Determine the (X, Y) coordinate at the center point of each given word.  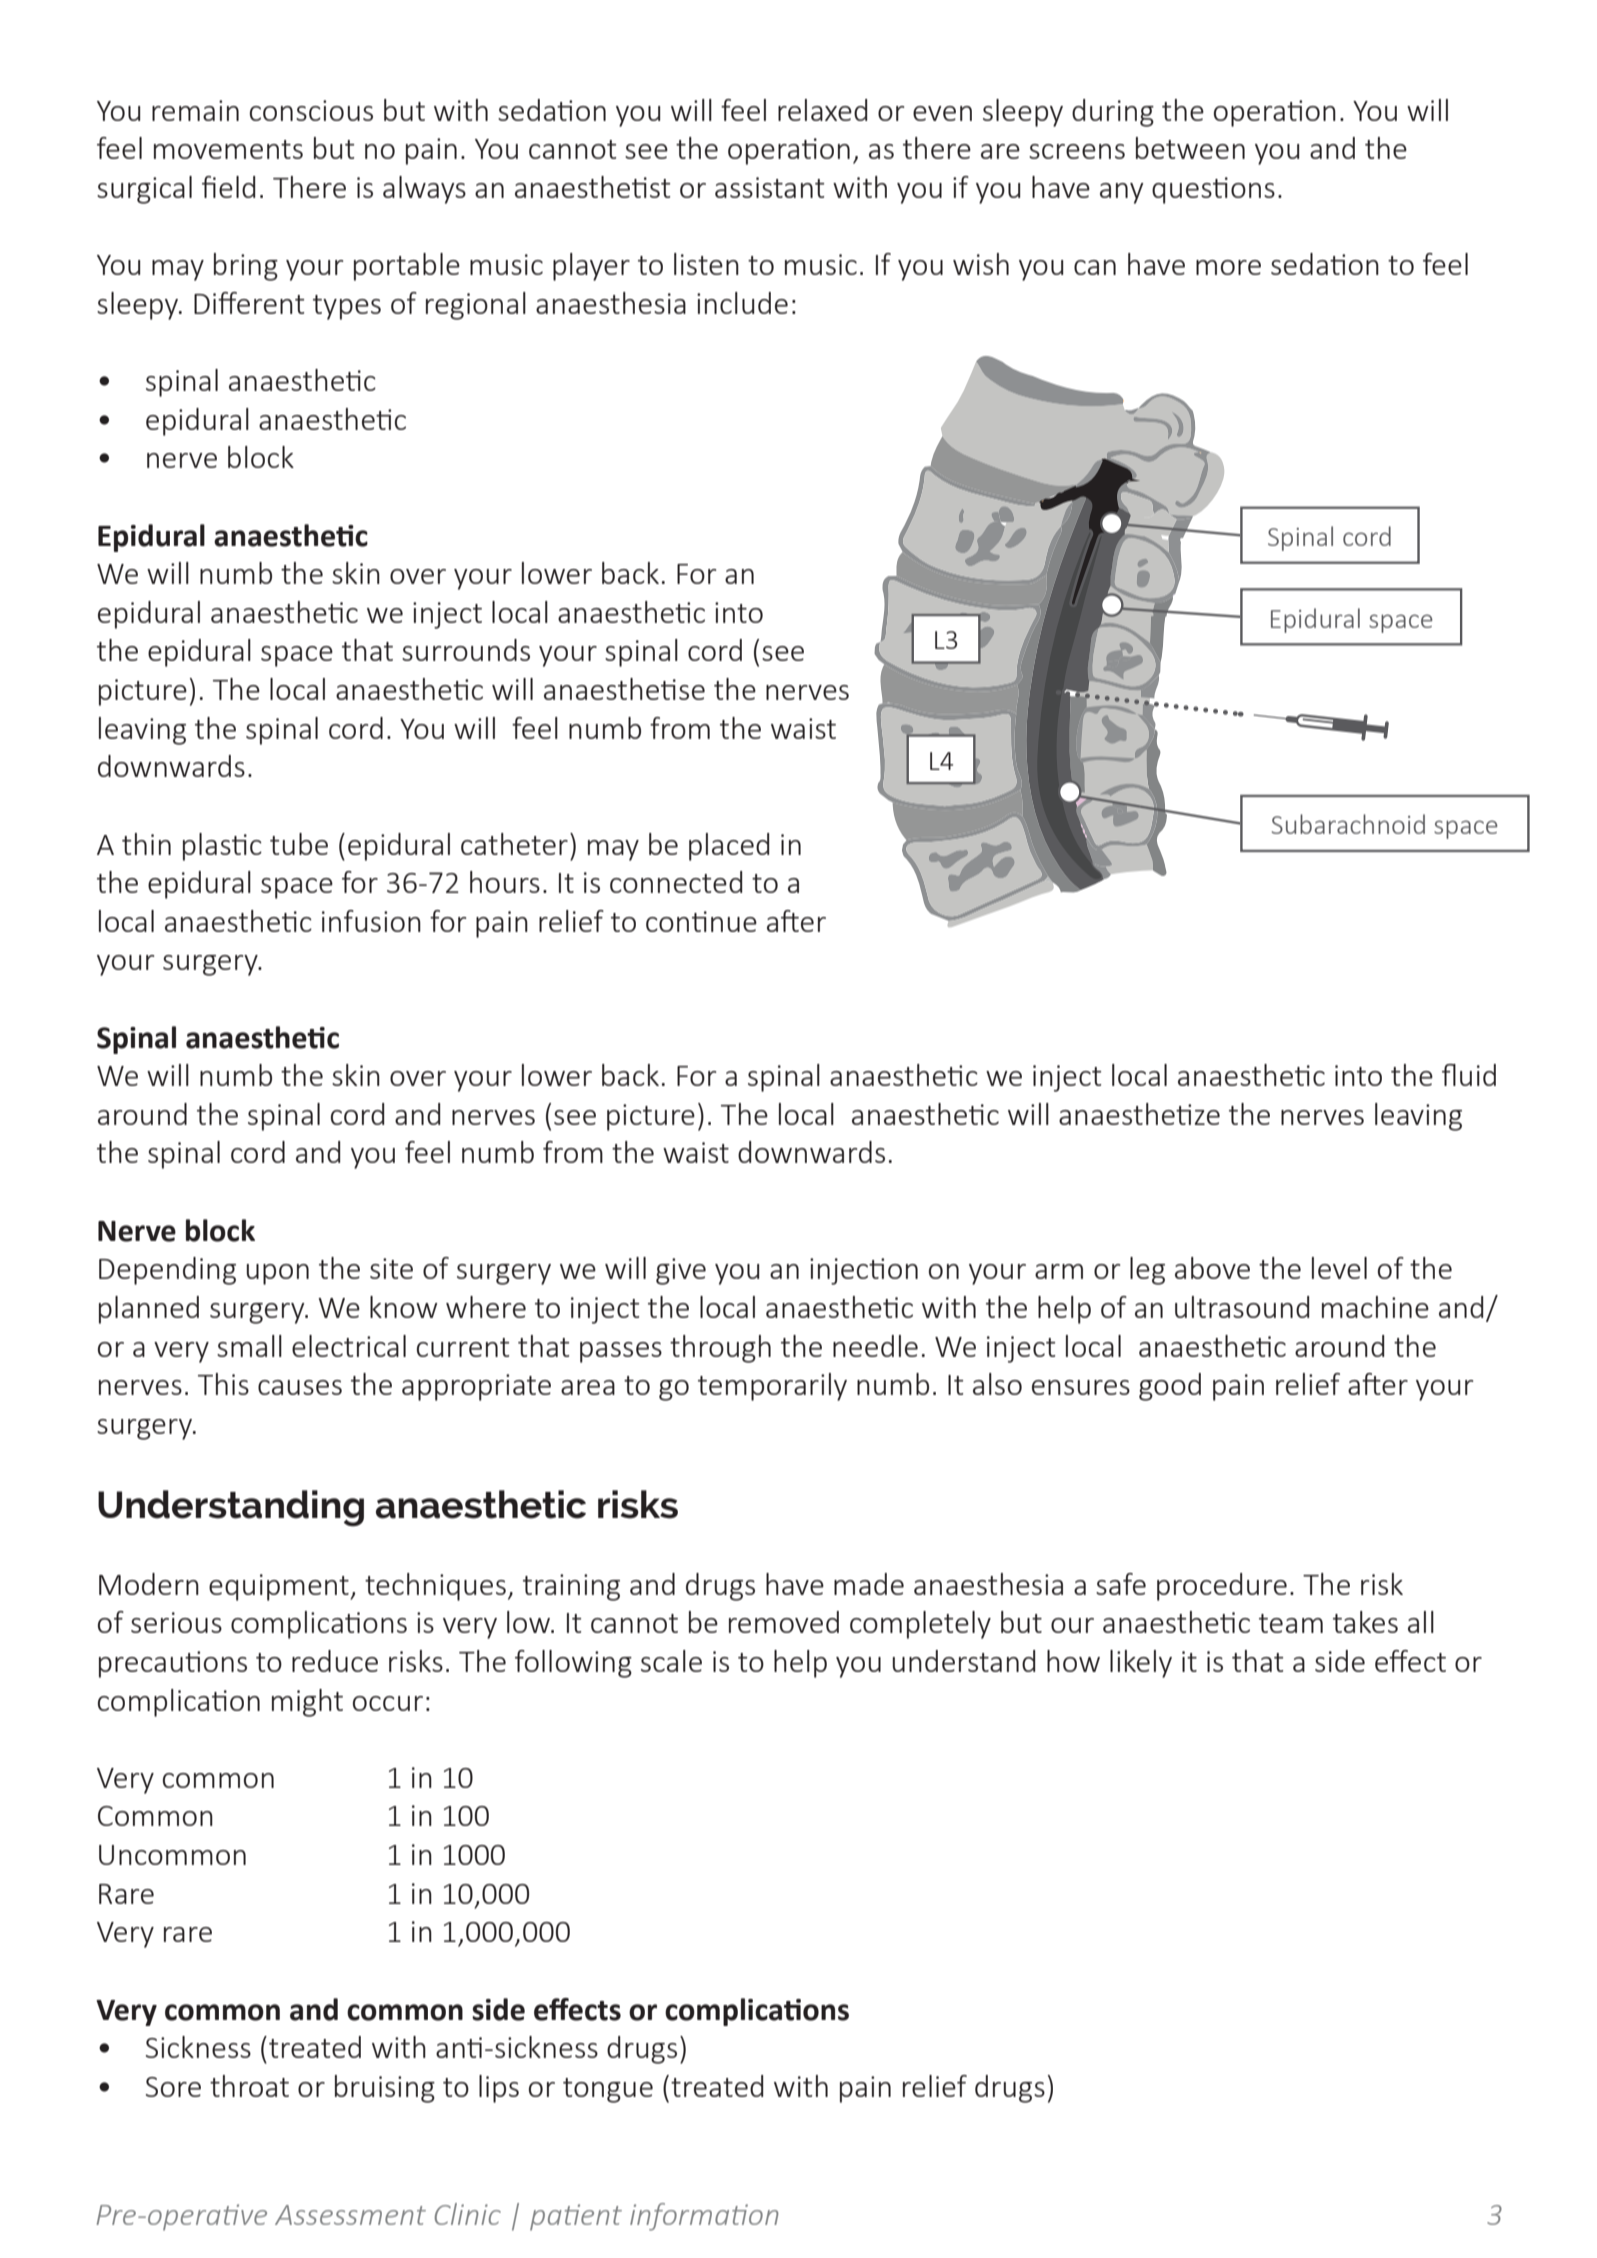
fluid (1469, 1075)
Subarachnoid (1348, 824)
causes (300, 1387)
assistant (770, 187)
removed (784, 1622)
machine (1375, 1307)
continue (701, 921)
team (1291, 1623)
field (228, 187)
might (307, 1703)
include (742, 303)
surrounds (466, 650)
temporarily (772, 1387)
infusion (371, 921)
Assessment (350, 2215)
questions (1213, 190)
